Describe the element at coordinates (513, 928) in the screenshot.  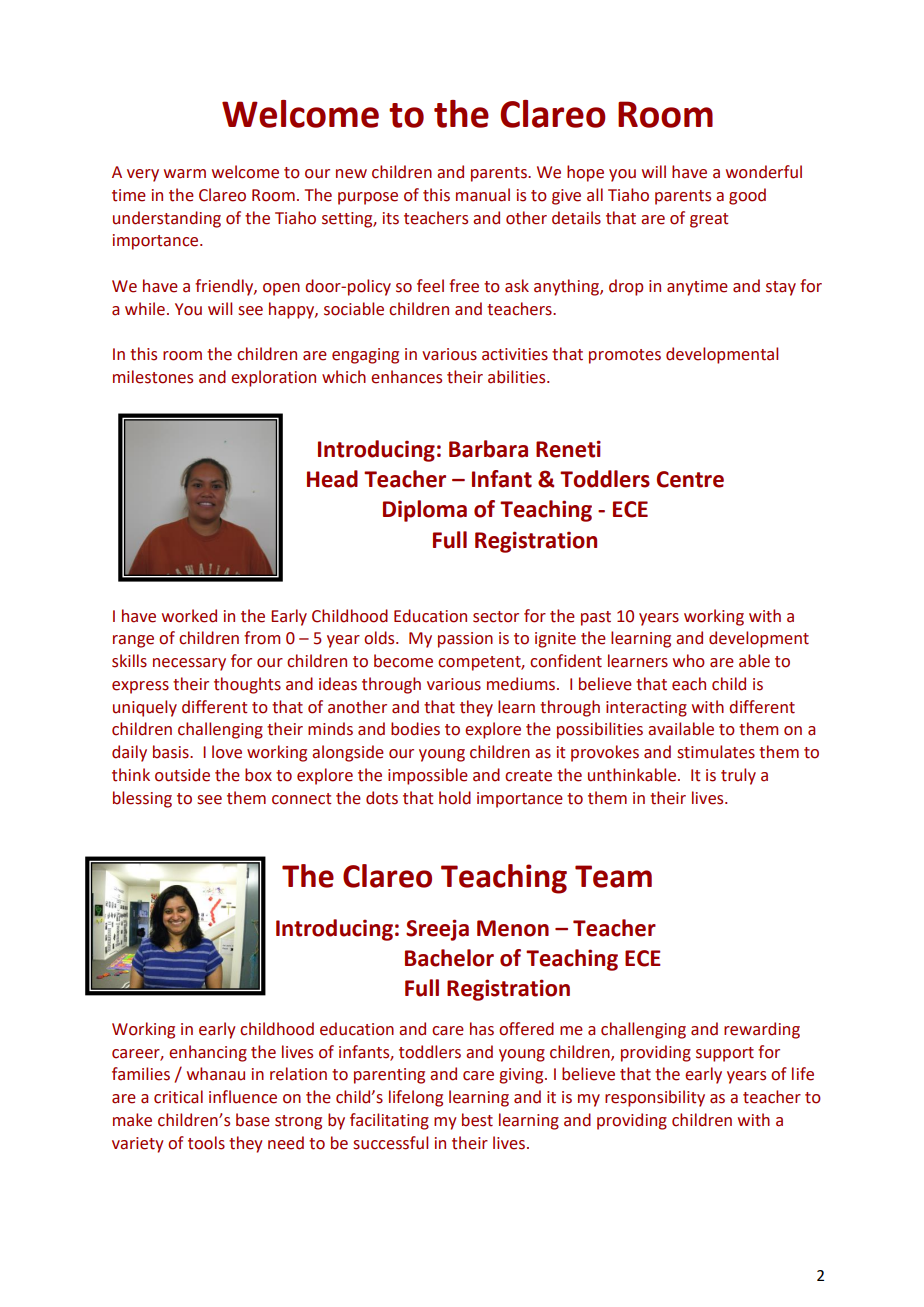
I see `Menon` at that location.
